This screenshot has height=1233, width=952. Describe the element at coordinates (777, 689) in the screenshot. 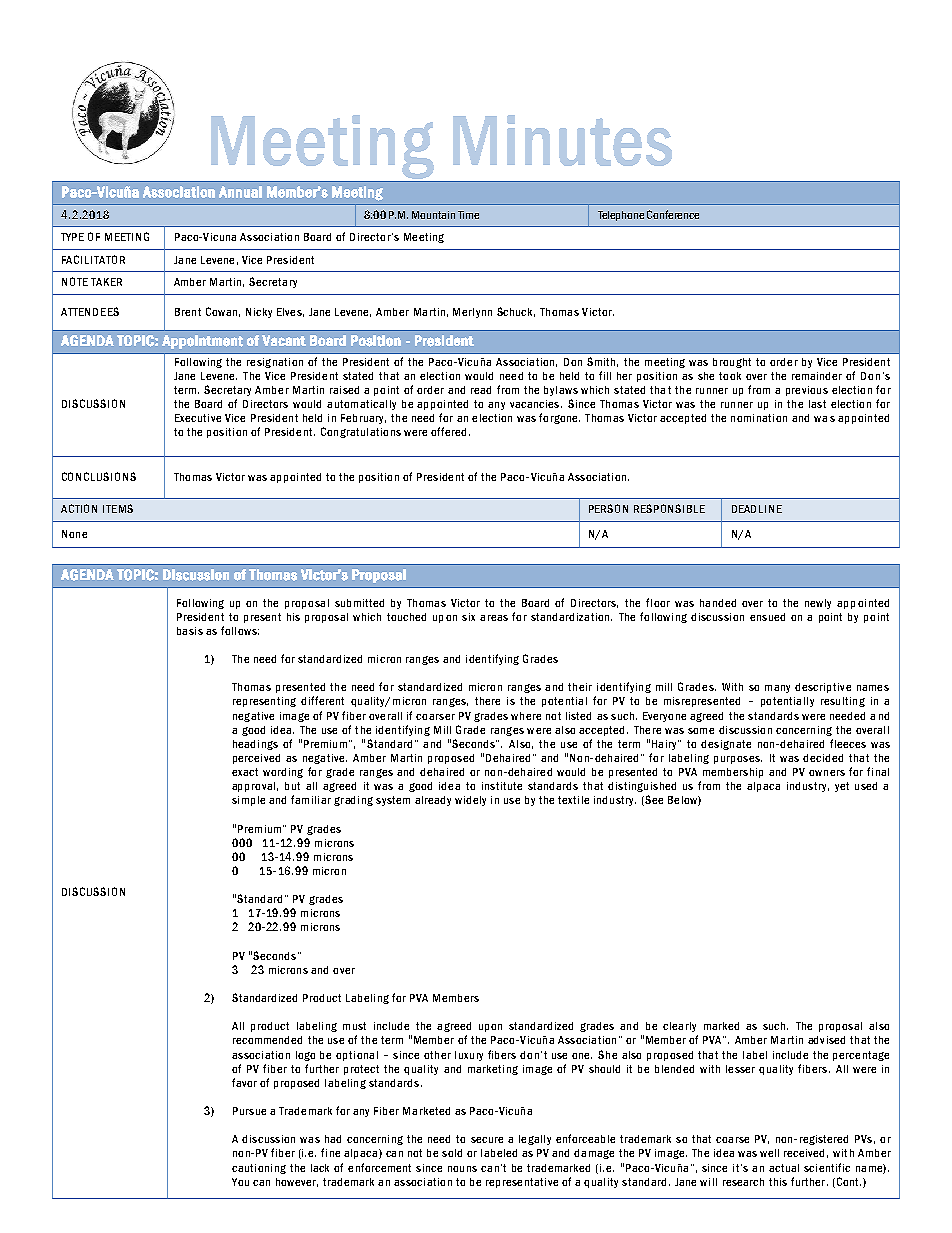

I see `many` at that location.
